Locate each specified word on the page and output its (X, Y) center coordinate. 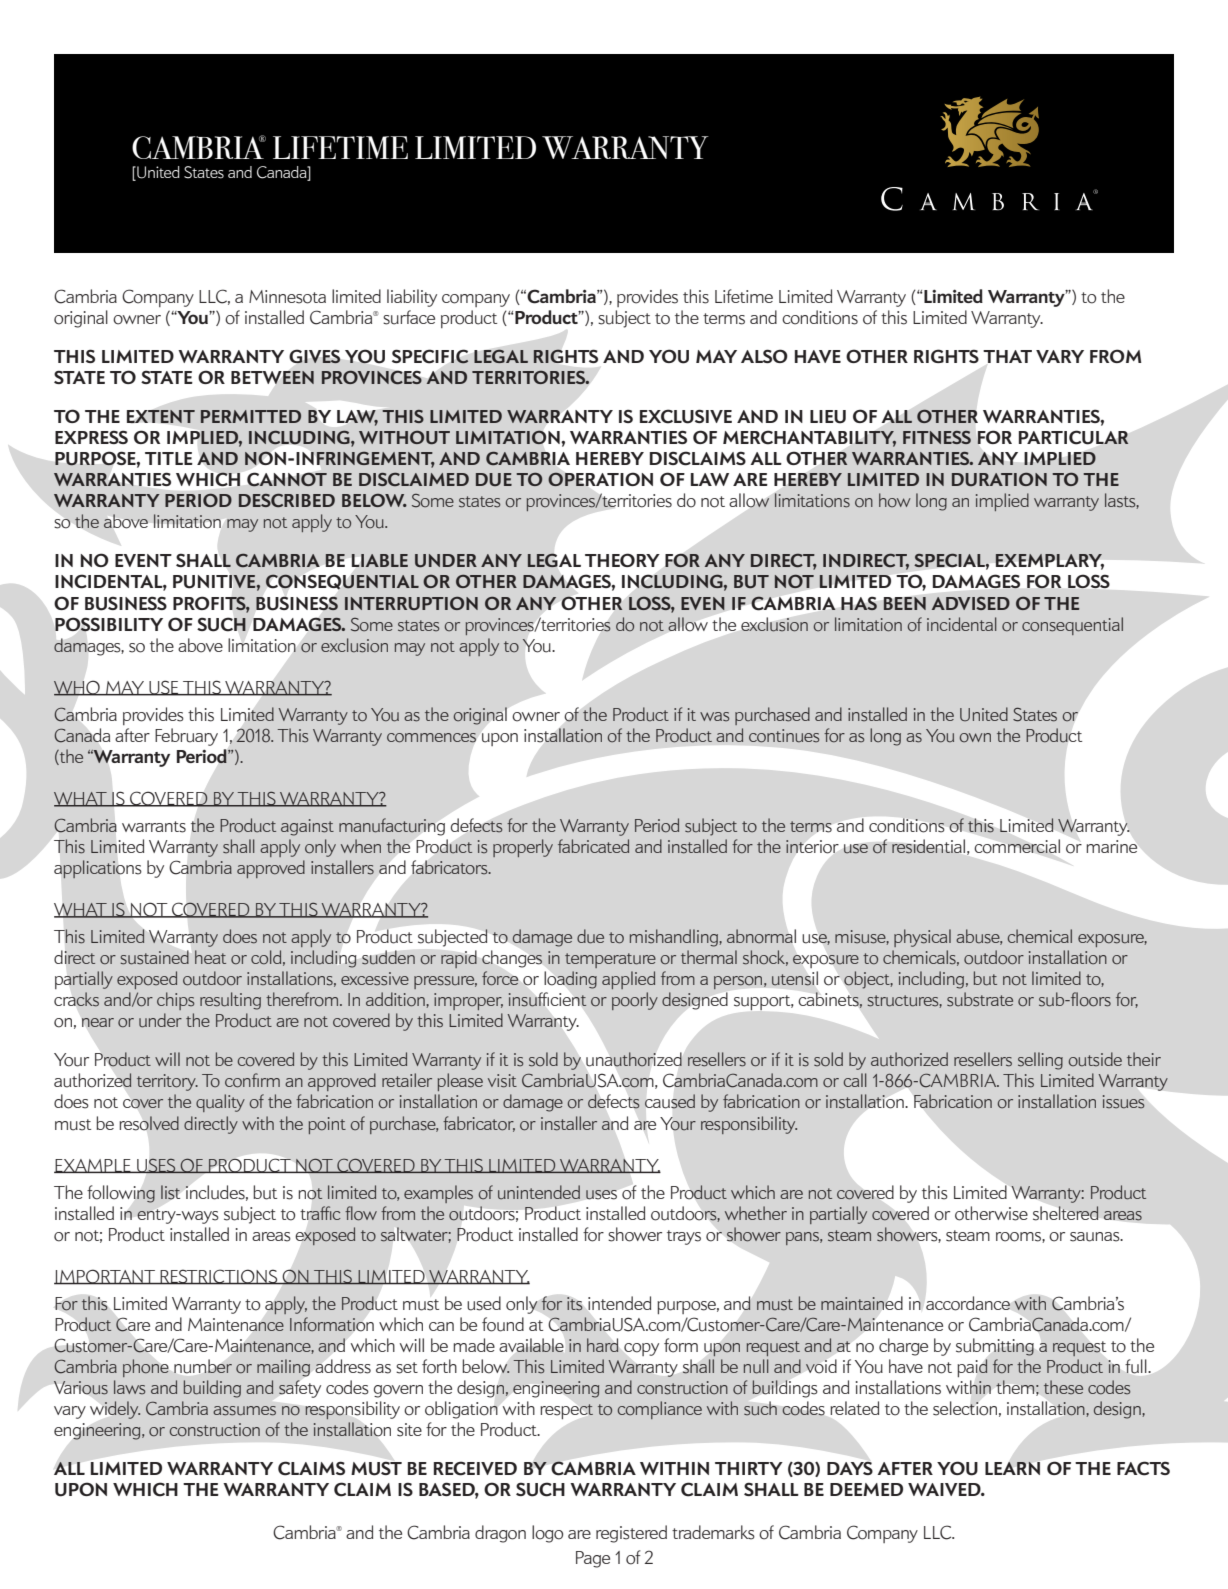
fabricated (593, 846)
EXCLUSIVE (686, 416)
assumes (244, 1411)
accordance (968, 1303)
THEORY (622, 560)
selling (1040, 1061)
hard (602, 1345)
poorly (635, 1001)
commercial (1017, 846)
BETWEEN (272, 377)
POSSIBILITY (109, 624)
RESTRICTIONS (219, 1277)
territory (167, 1082)
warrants (154, 827)
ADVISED (971, 603)
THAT (1007, 356)
